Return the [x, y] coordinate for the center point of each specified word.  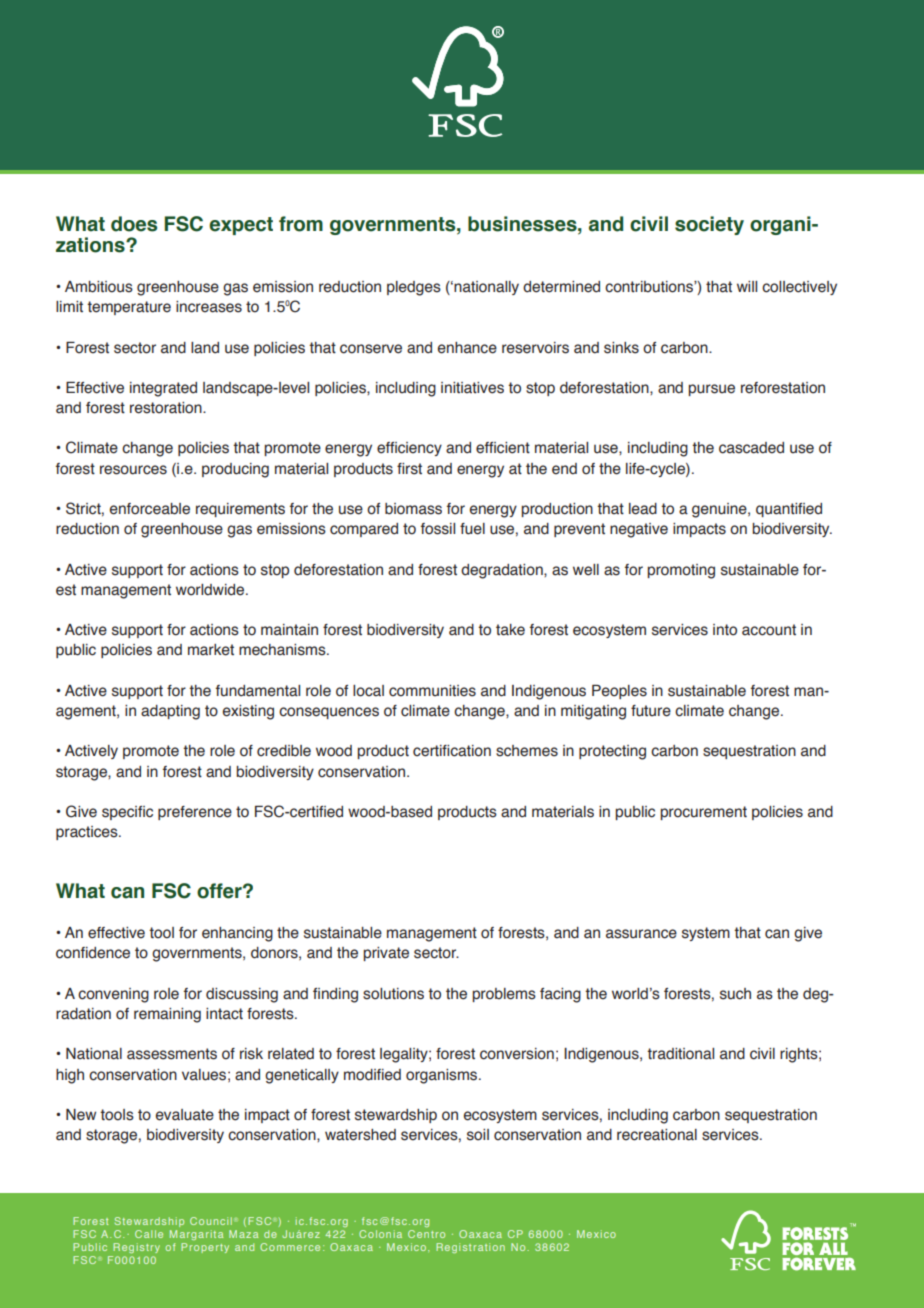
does [134, 224]
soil [478, 1135]
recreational [657, 1135]
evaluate [185, 1115]
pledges [414, 288]
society [709, 225]
